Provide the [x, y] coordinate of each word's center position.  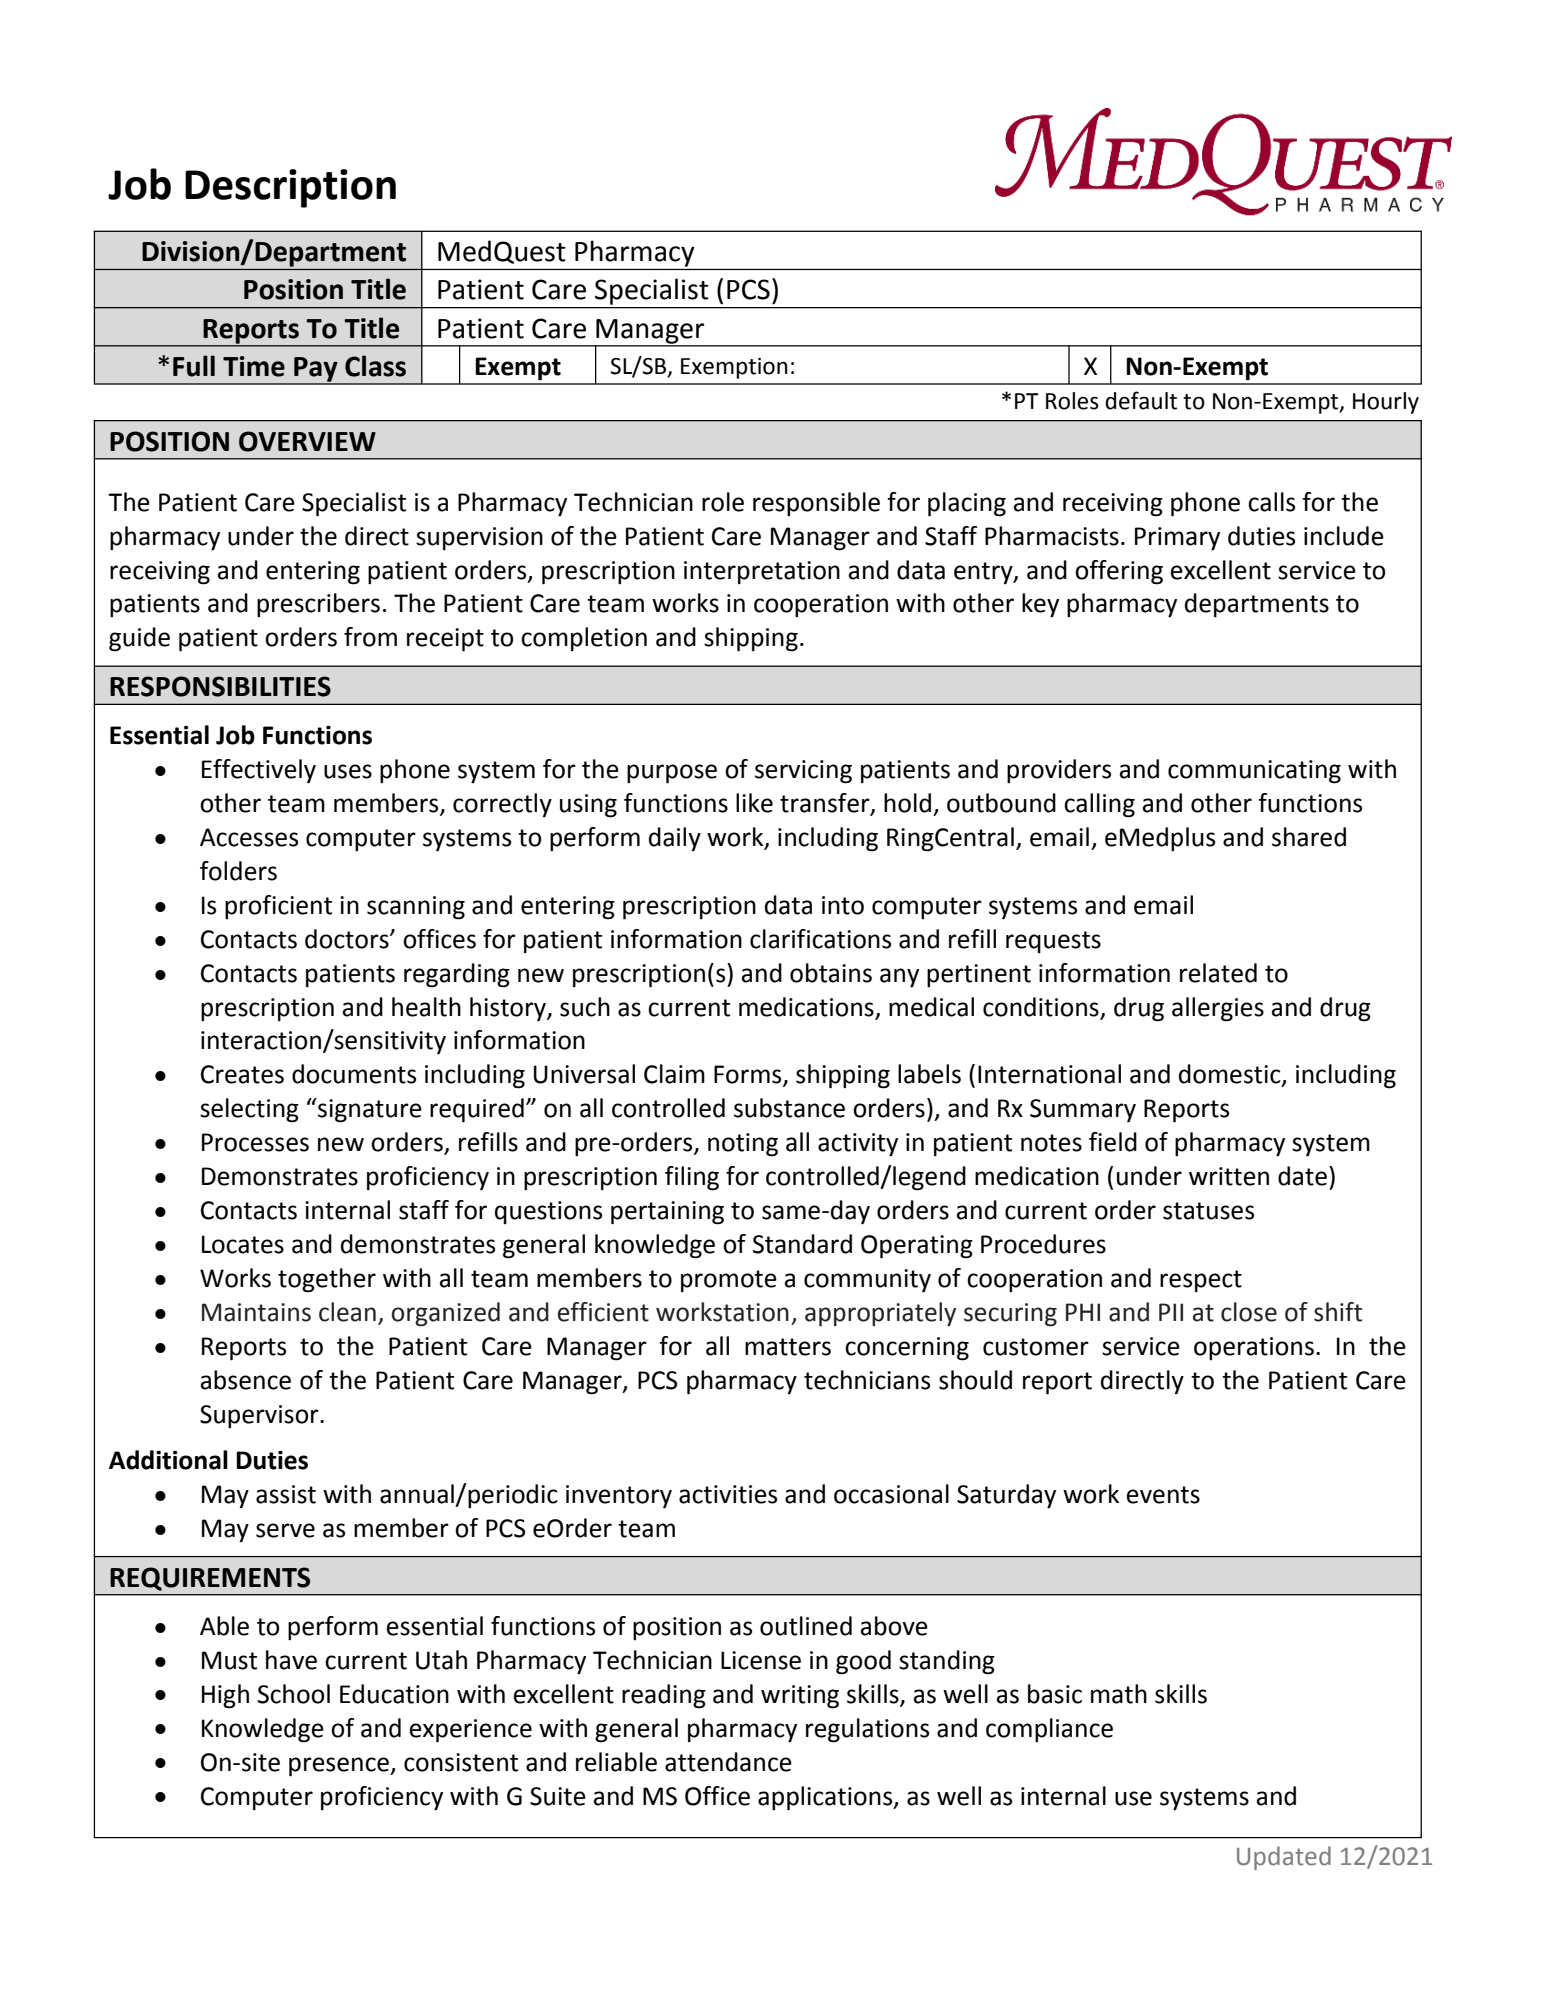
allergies [1218, 1009]
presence [340, 1767]
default [1141, 400]
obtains [831, 973]
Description [290, 188]
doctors [348, 939]
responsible [816, 504]
